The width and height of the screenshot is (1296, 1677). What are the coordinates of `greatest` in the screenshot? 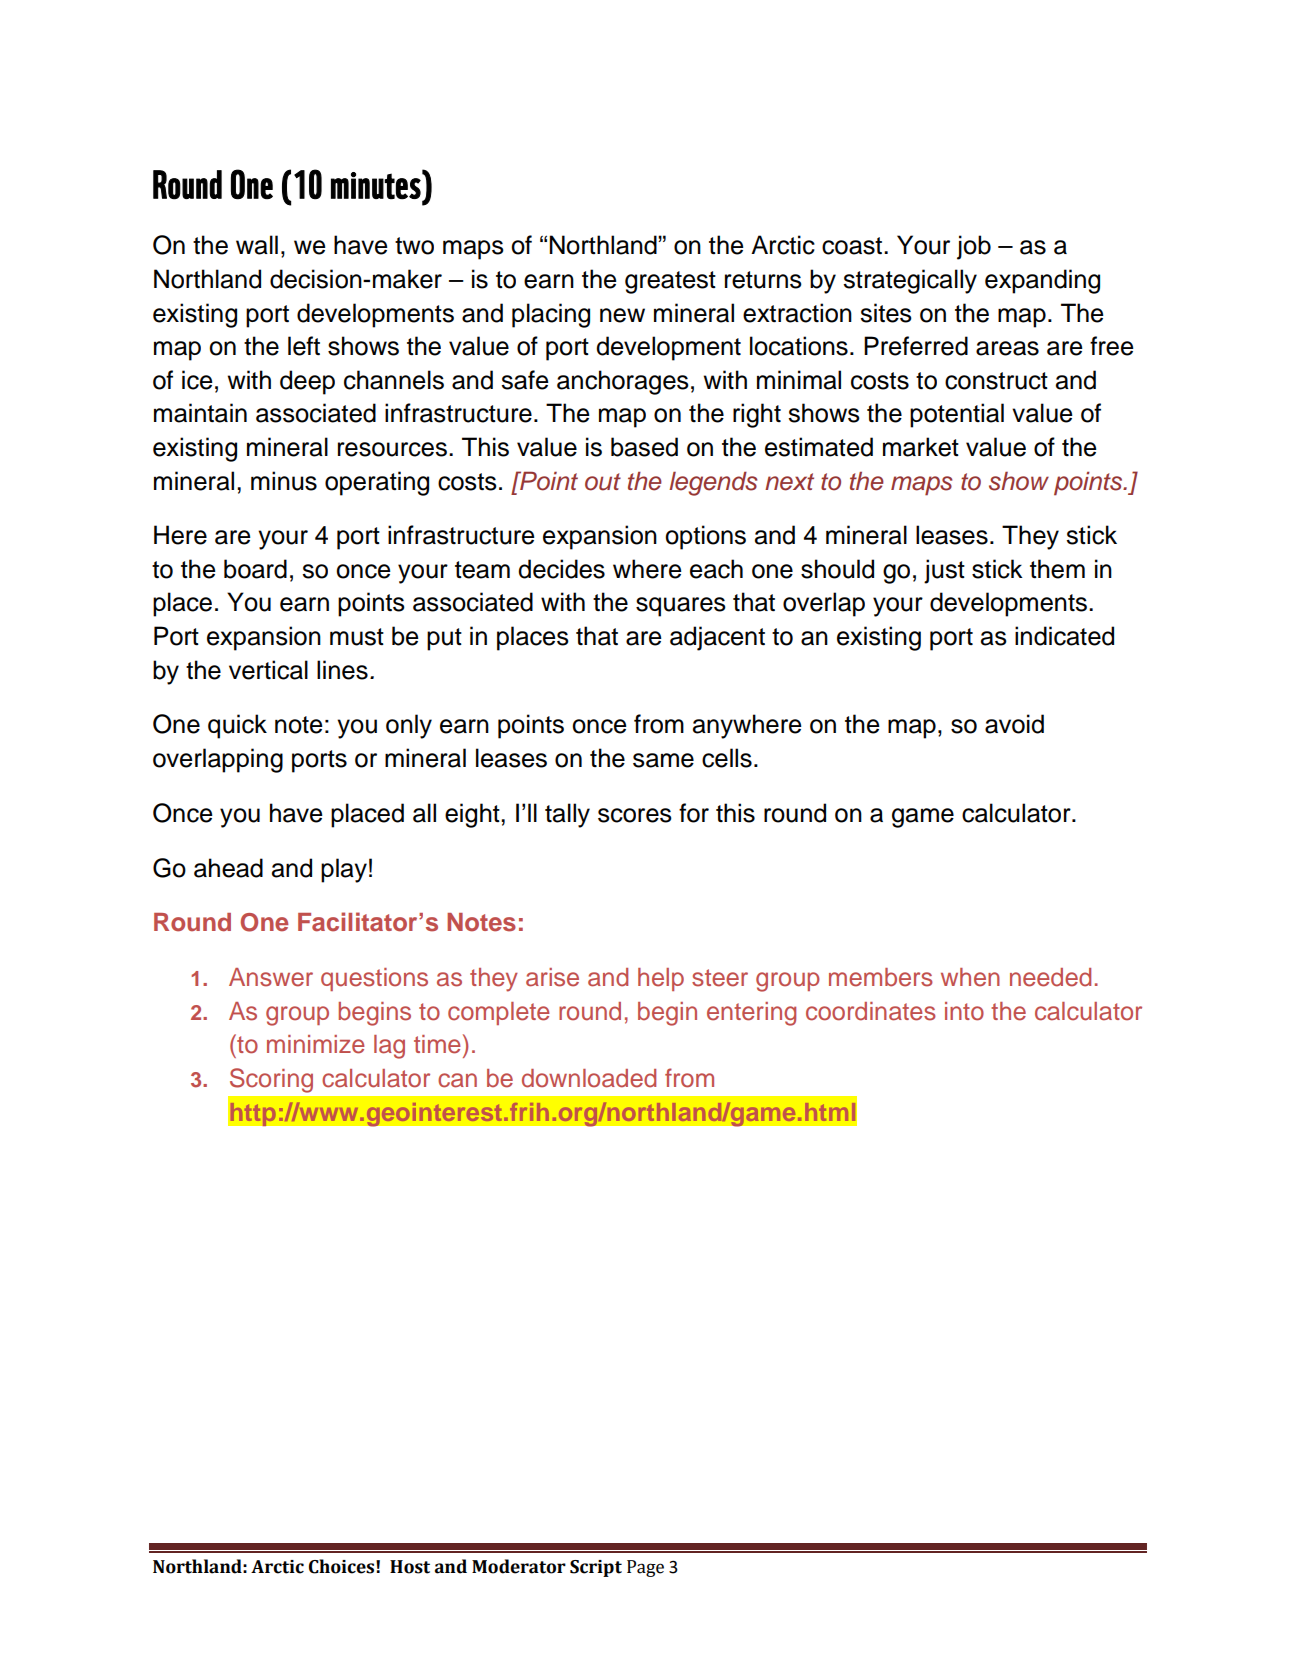 It's located at (670, 282).
